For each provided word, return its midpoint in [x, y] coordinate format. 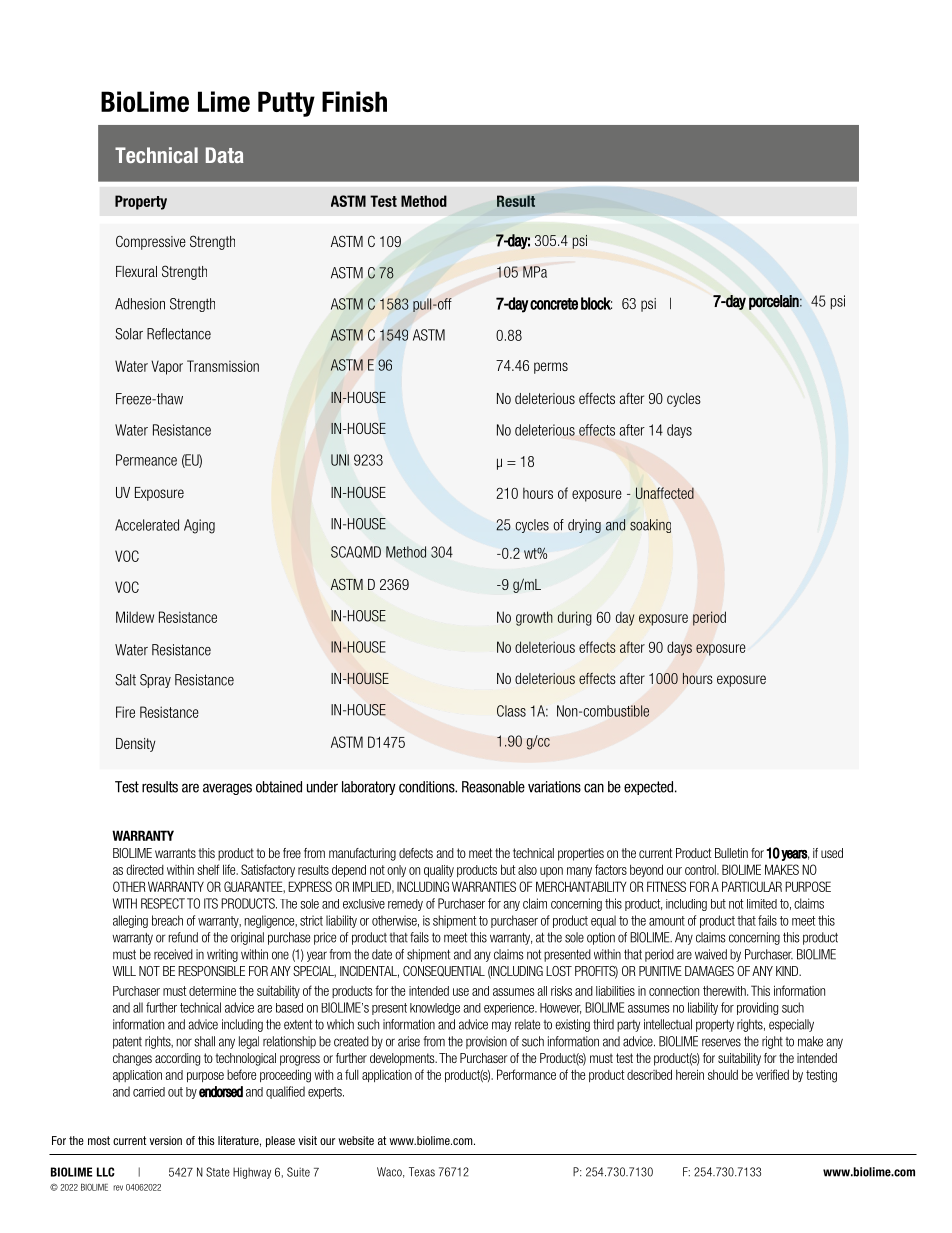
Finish [354, 101]
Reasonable [493, 787]
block [596, 303]
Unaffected [665, 493]
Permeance [146, 460]
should [723, 1075]
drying [584, 526]
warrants [175, 853]
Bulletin [731, 853]
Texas [422, 1172]
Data [224, 155]
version [165, 1140]
